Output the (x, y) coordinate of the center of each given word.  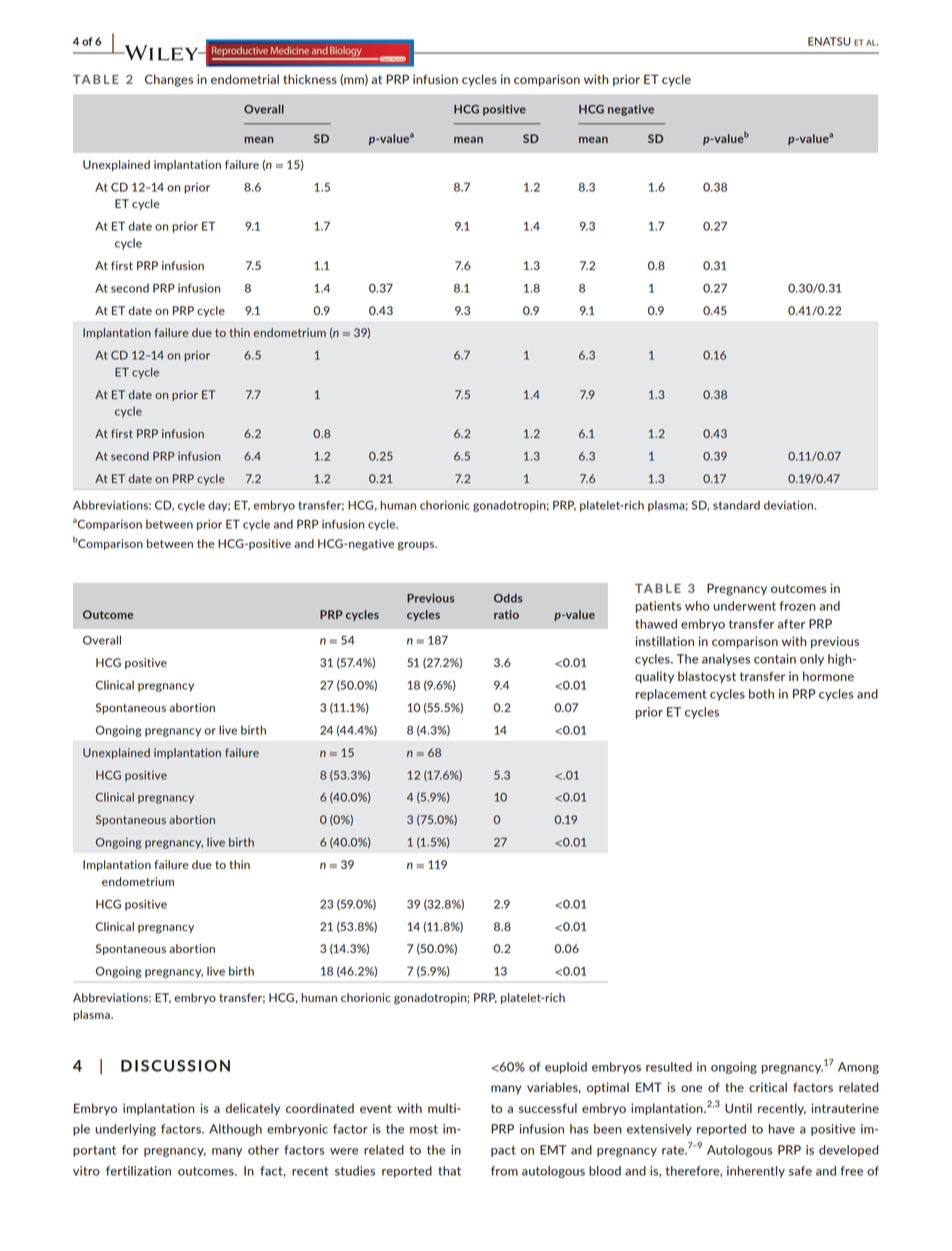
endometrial (245, 79)
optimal (608, 1088)
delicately (253, 1109)
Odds (508, 598)
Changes (169, 80)
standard (736, 505)
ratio (506, 614)
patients (658, 607)
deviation (789, 505)
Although (235, 1130)
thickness (310, 79)
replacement (671, 695)
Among (858, 1068)
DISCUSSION (175, 1066)
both (761, 694)
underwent (744, 606)
